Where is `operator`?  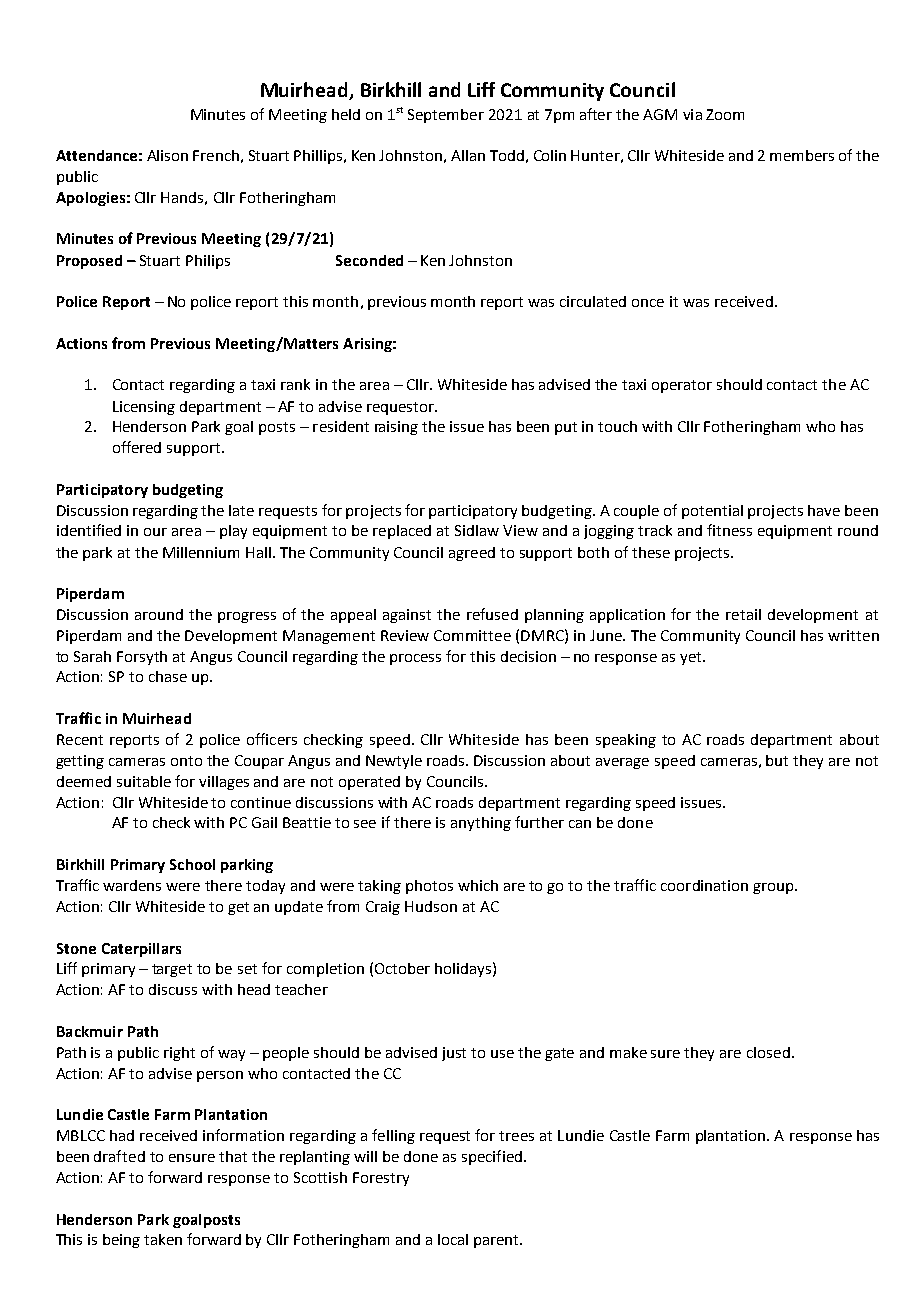
operator is located at coordinates (682, 386).
